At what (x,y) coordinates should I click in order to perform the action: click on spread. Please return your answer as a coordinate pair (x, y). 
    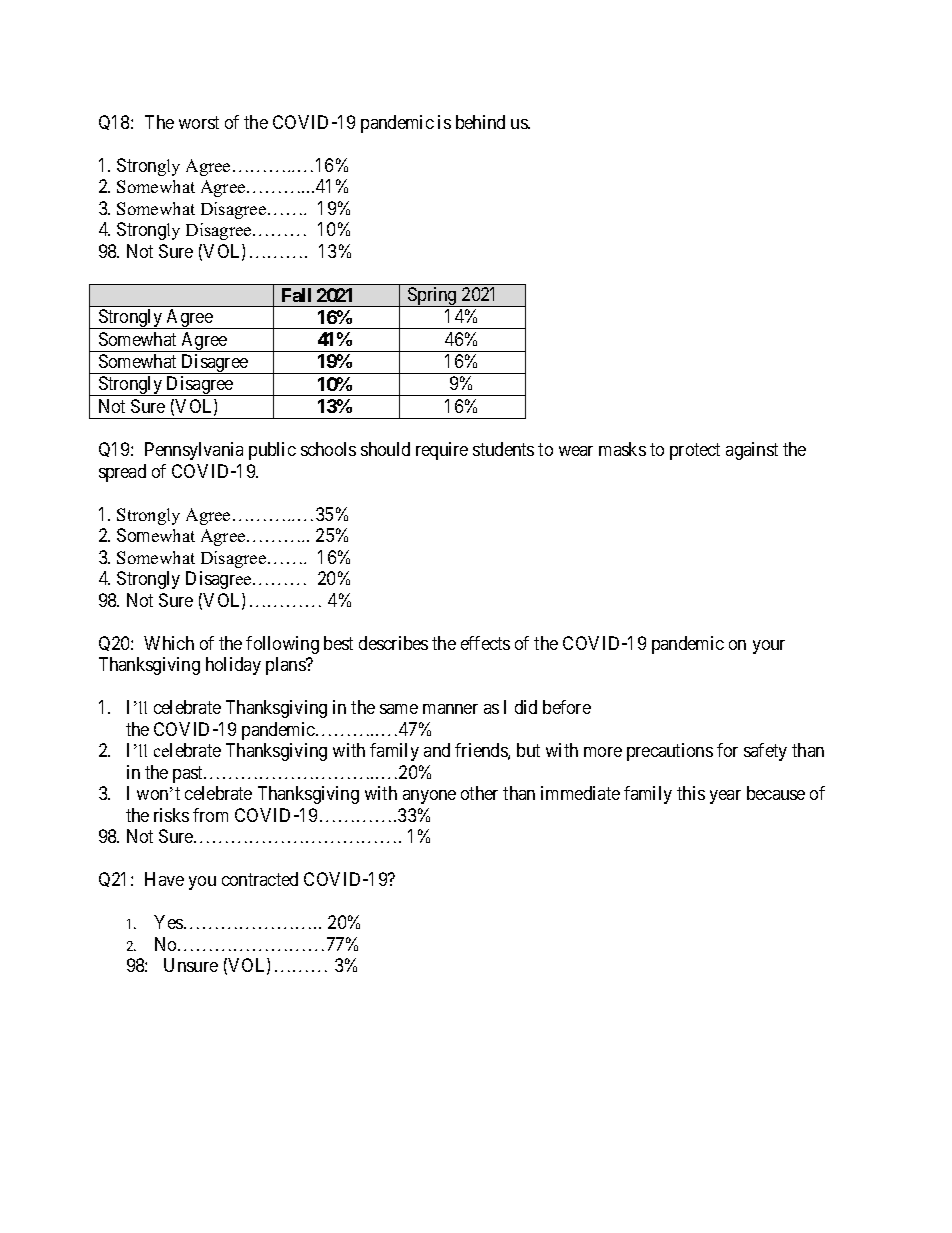
    Looking at the image, I should click on (122, 473).
